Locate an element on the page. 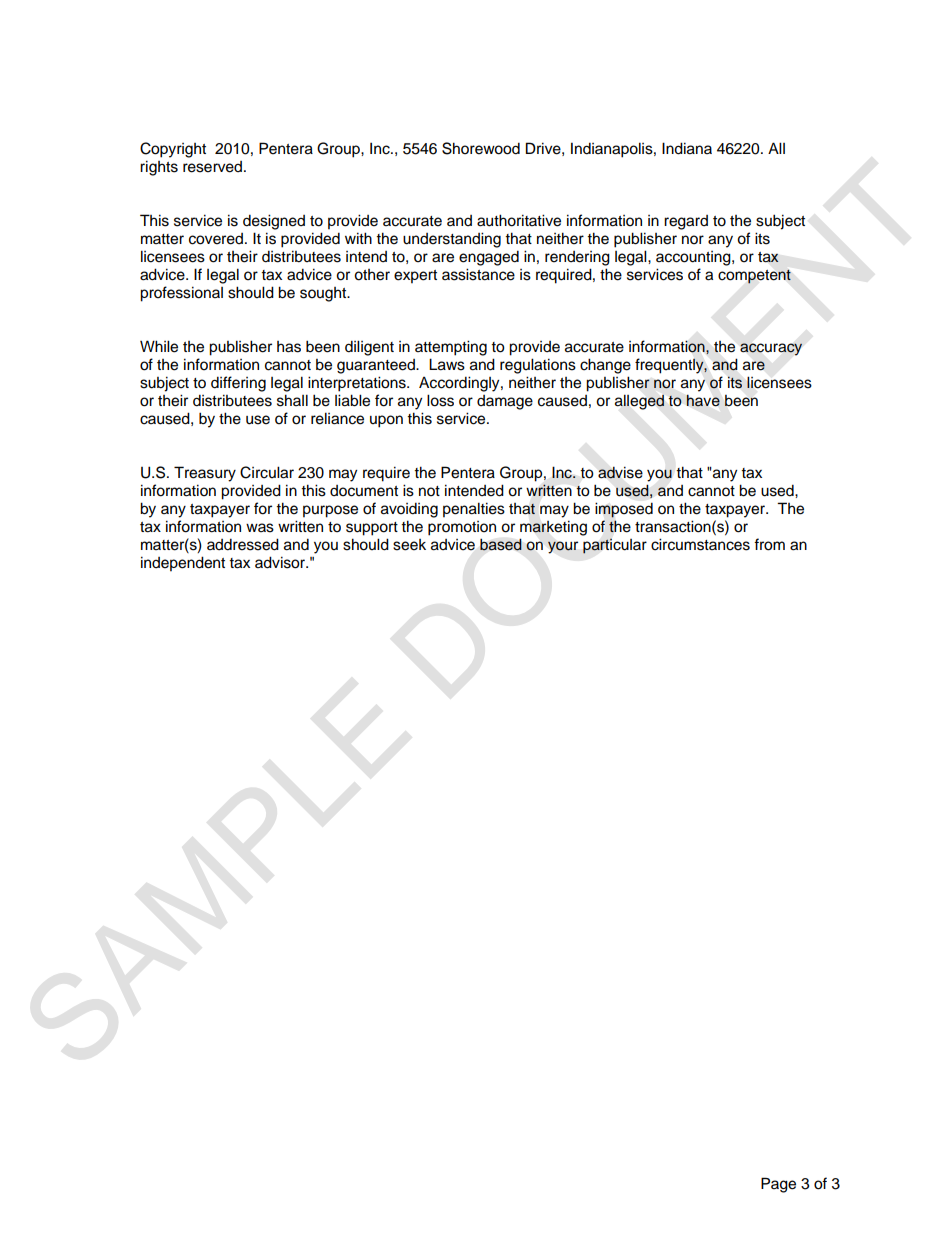 This image has height=1233, width=952. independent is located at coordinates (183, 564).
